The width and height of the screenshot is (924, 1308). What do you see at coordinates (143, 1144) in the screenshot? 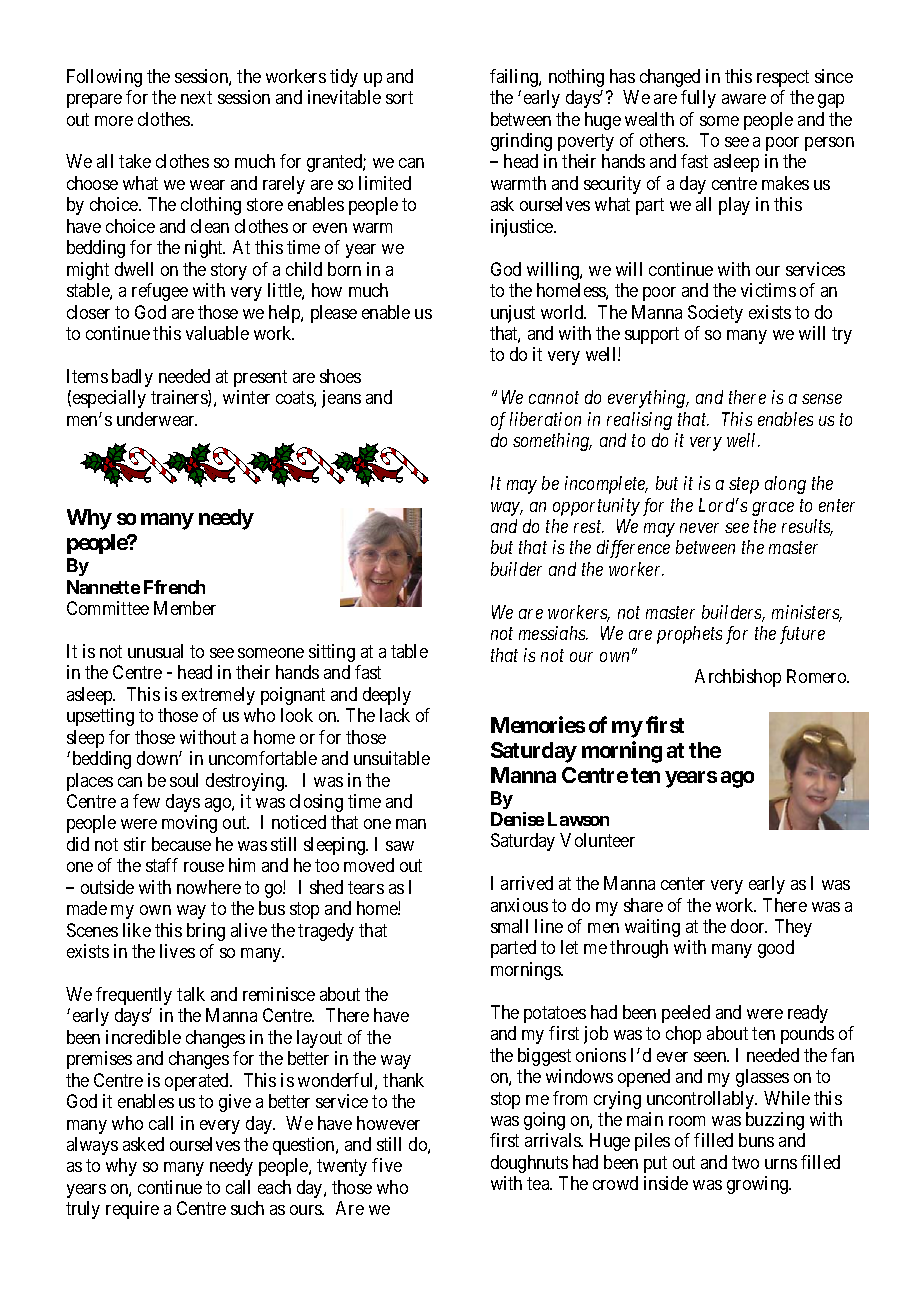
I see `asked` at bounding box center [143, 1144].
